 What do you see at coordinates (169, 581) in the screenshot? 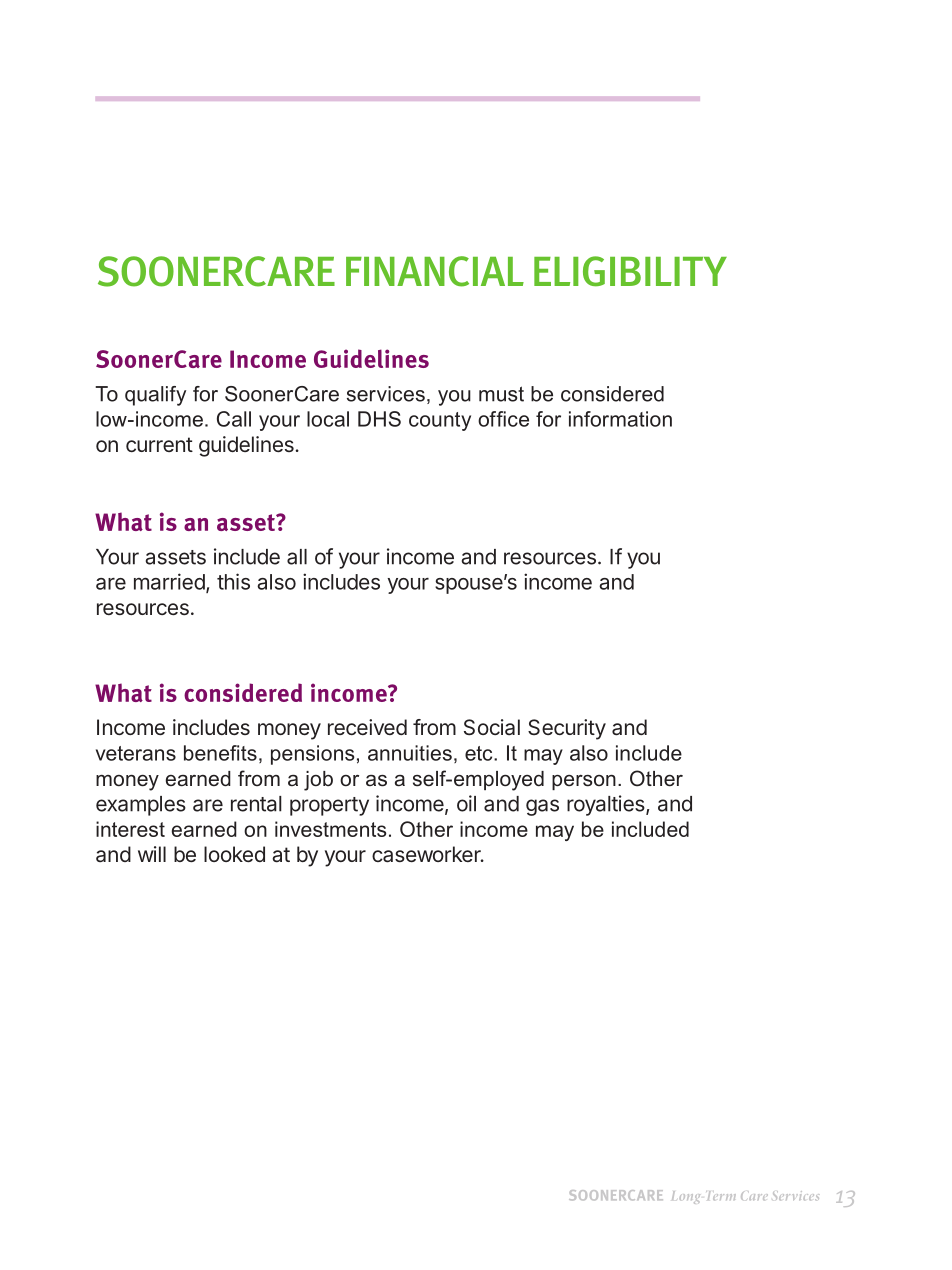
I see `married` at bounding box center [169, 581].
